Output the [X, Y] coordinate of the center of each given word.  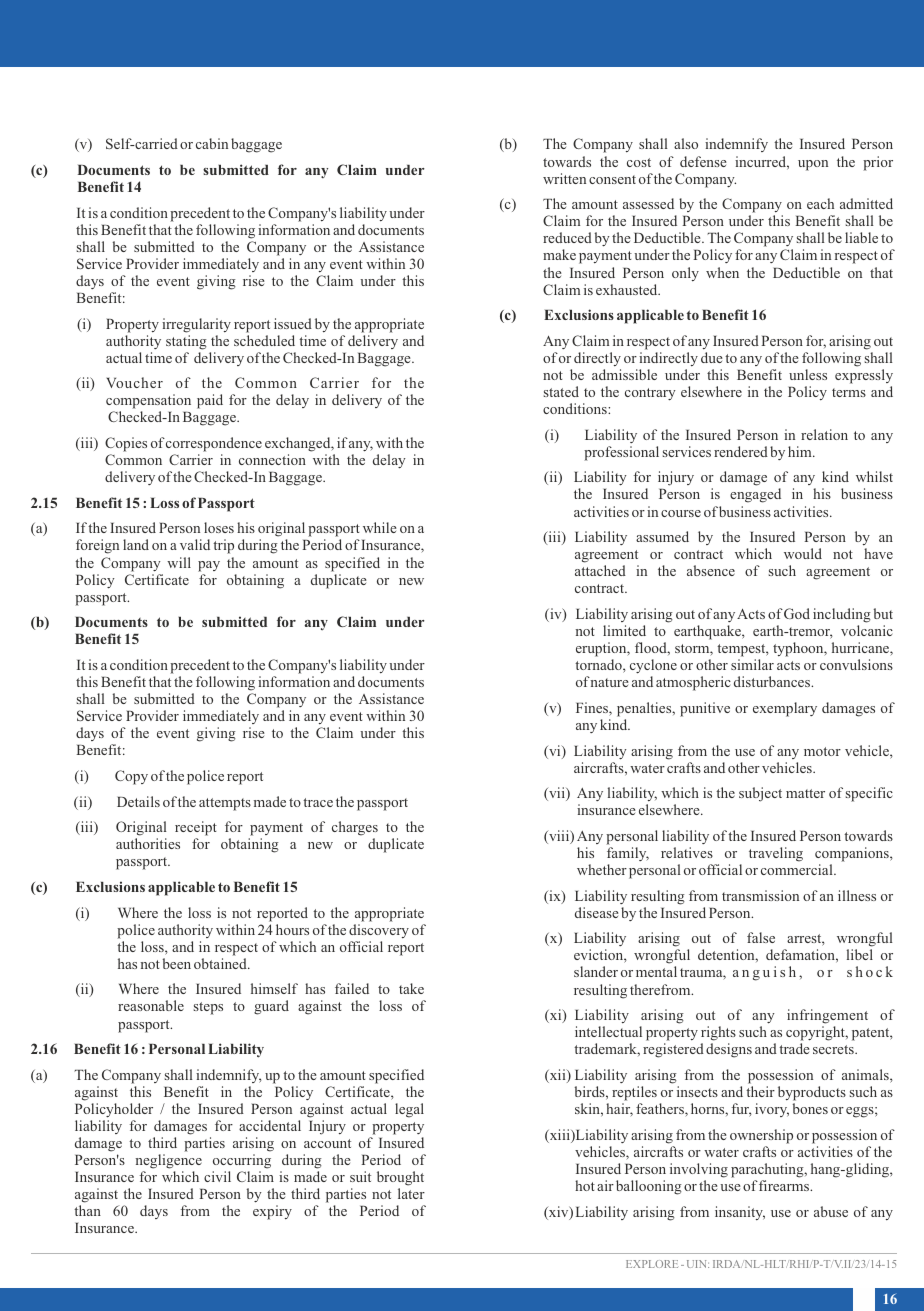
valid [195, 544]
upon [813, 165]
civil [217, 1176]
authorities [148, 843]
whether [602, 869]
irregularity [196, 325]
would [803, 553]
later [411, 1193]
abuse [831, 1211]
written [564, 178]
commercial [798, 869]
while [380, 527]
